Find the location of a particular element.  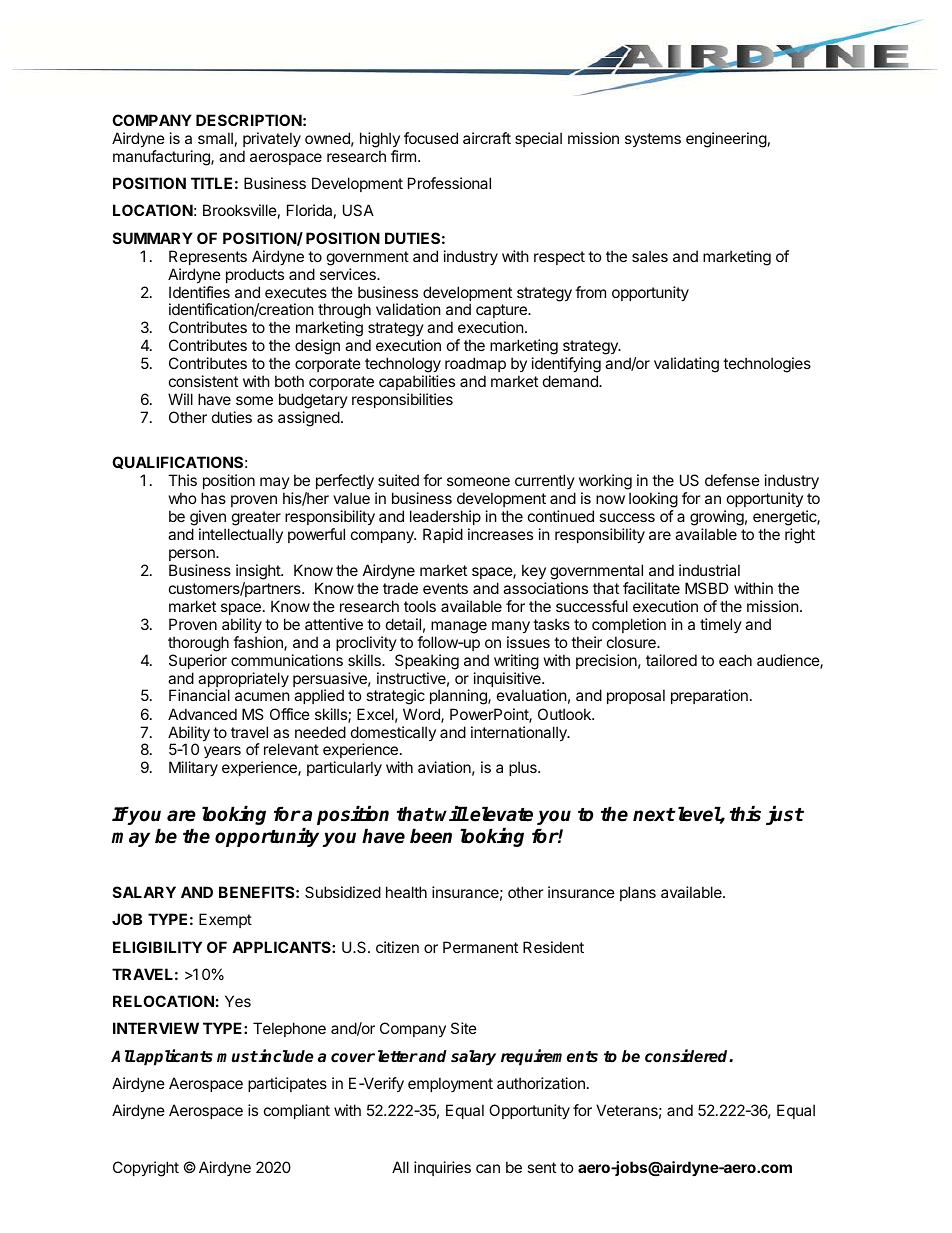

small is located at coordinates (215, 138).
